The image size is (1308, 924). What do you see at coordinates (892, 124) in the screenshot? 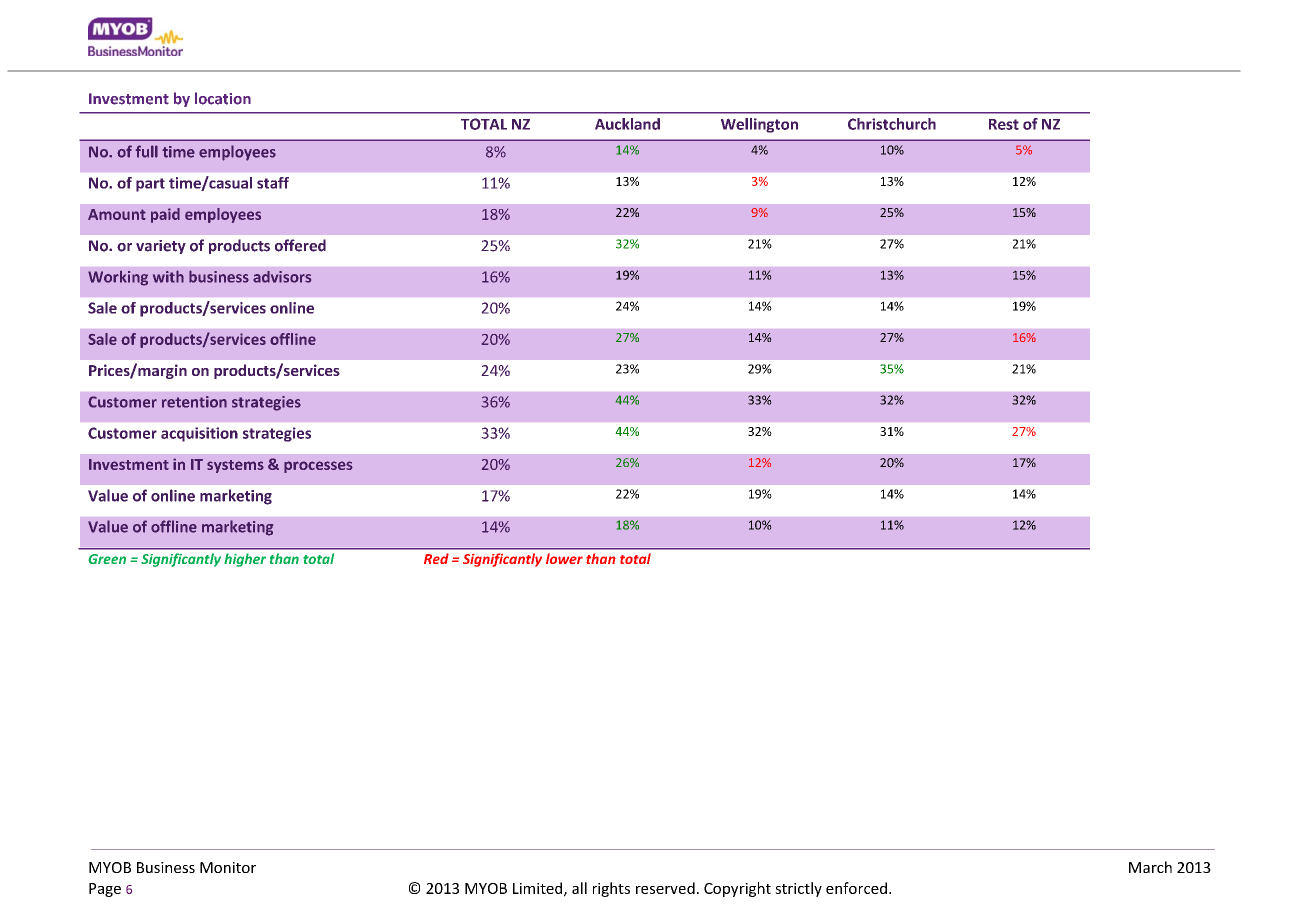
I see `Christchurch` at bounding box center [892, 124].
